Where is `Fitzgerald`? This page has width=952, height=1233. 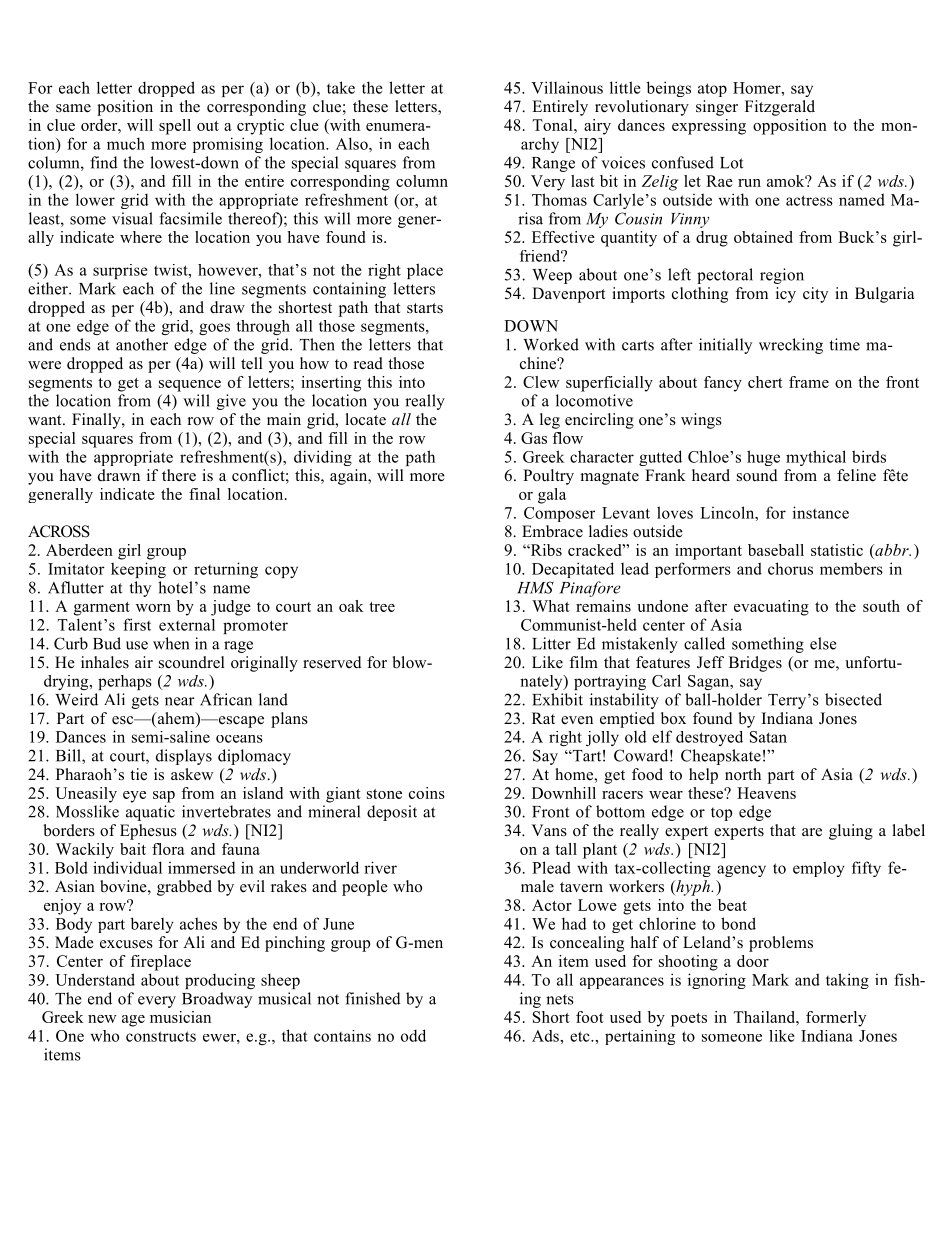 Fitzgerald is located at coordinates (780, 108).
